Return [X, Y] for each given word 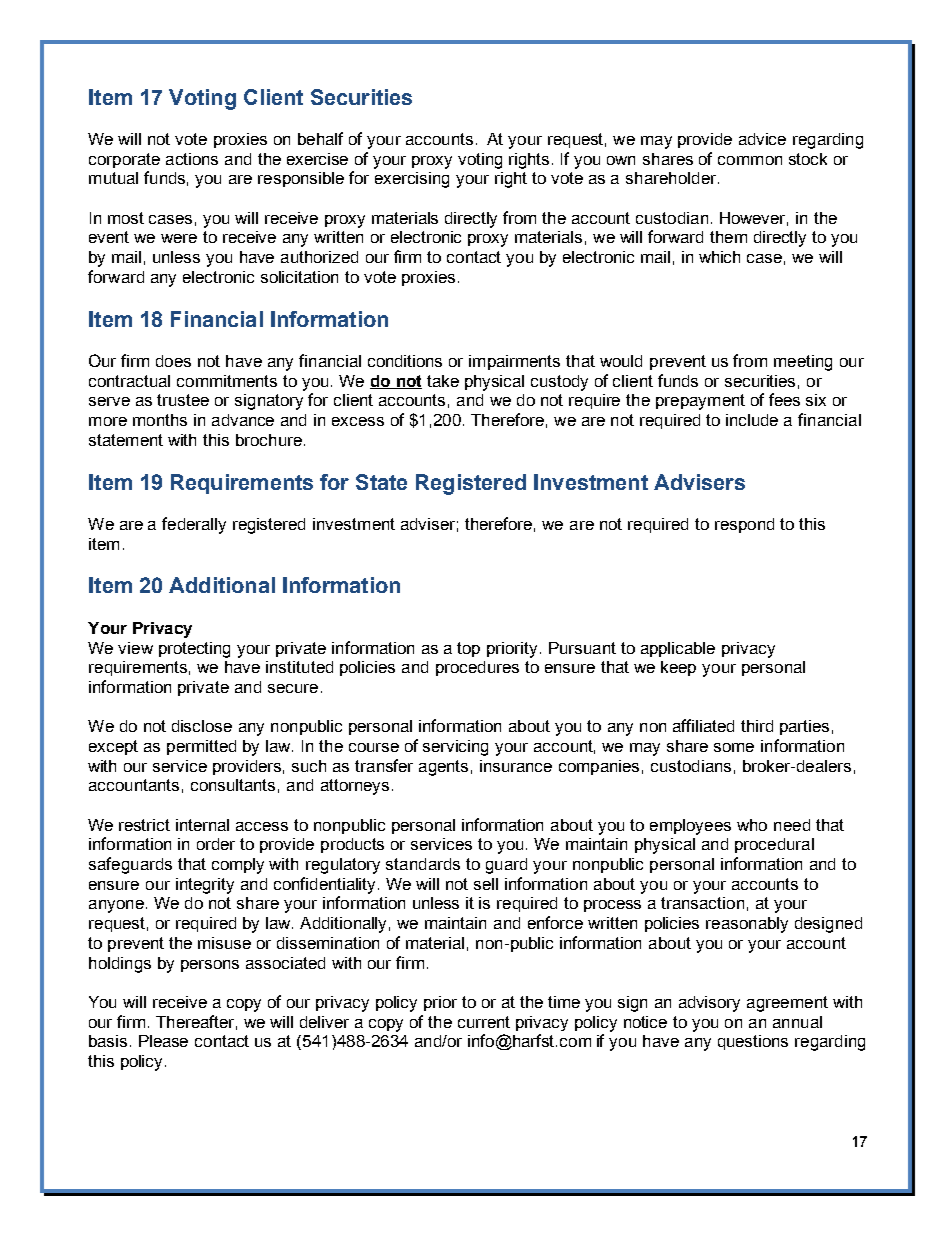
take [443, 381]
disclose [202, 726]
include [752, 420]
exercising [412, 180]
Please [163, 1041]
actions [192, 159]
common [750, 160]
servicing [455, 748]
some [734, 747]
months [160, 420]
